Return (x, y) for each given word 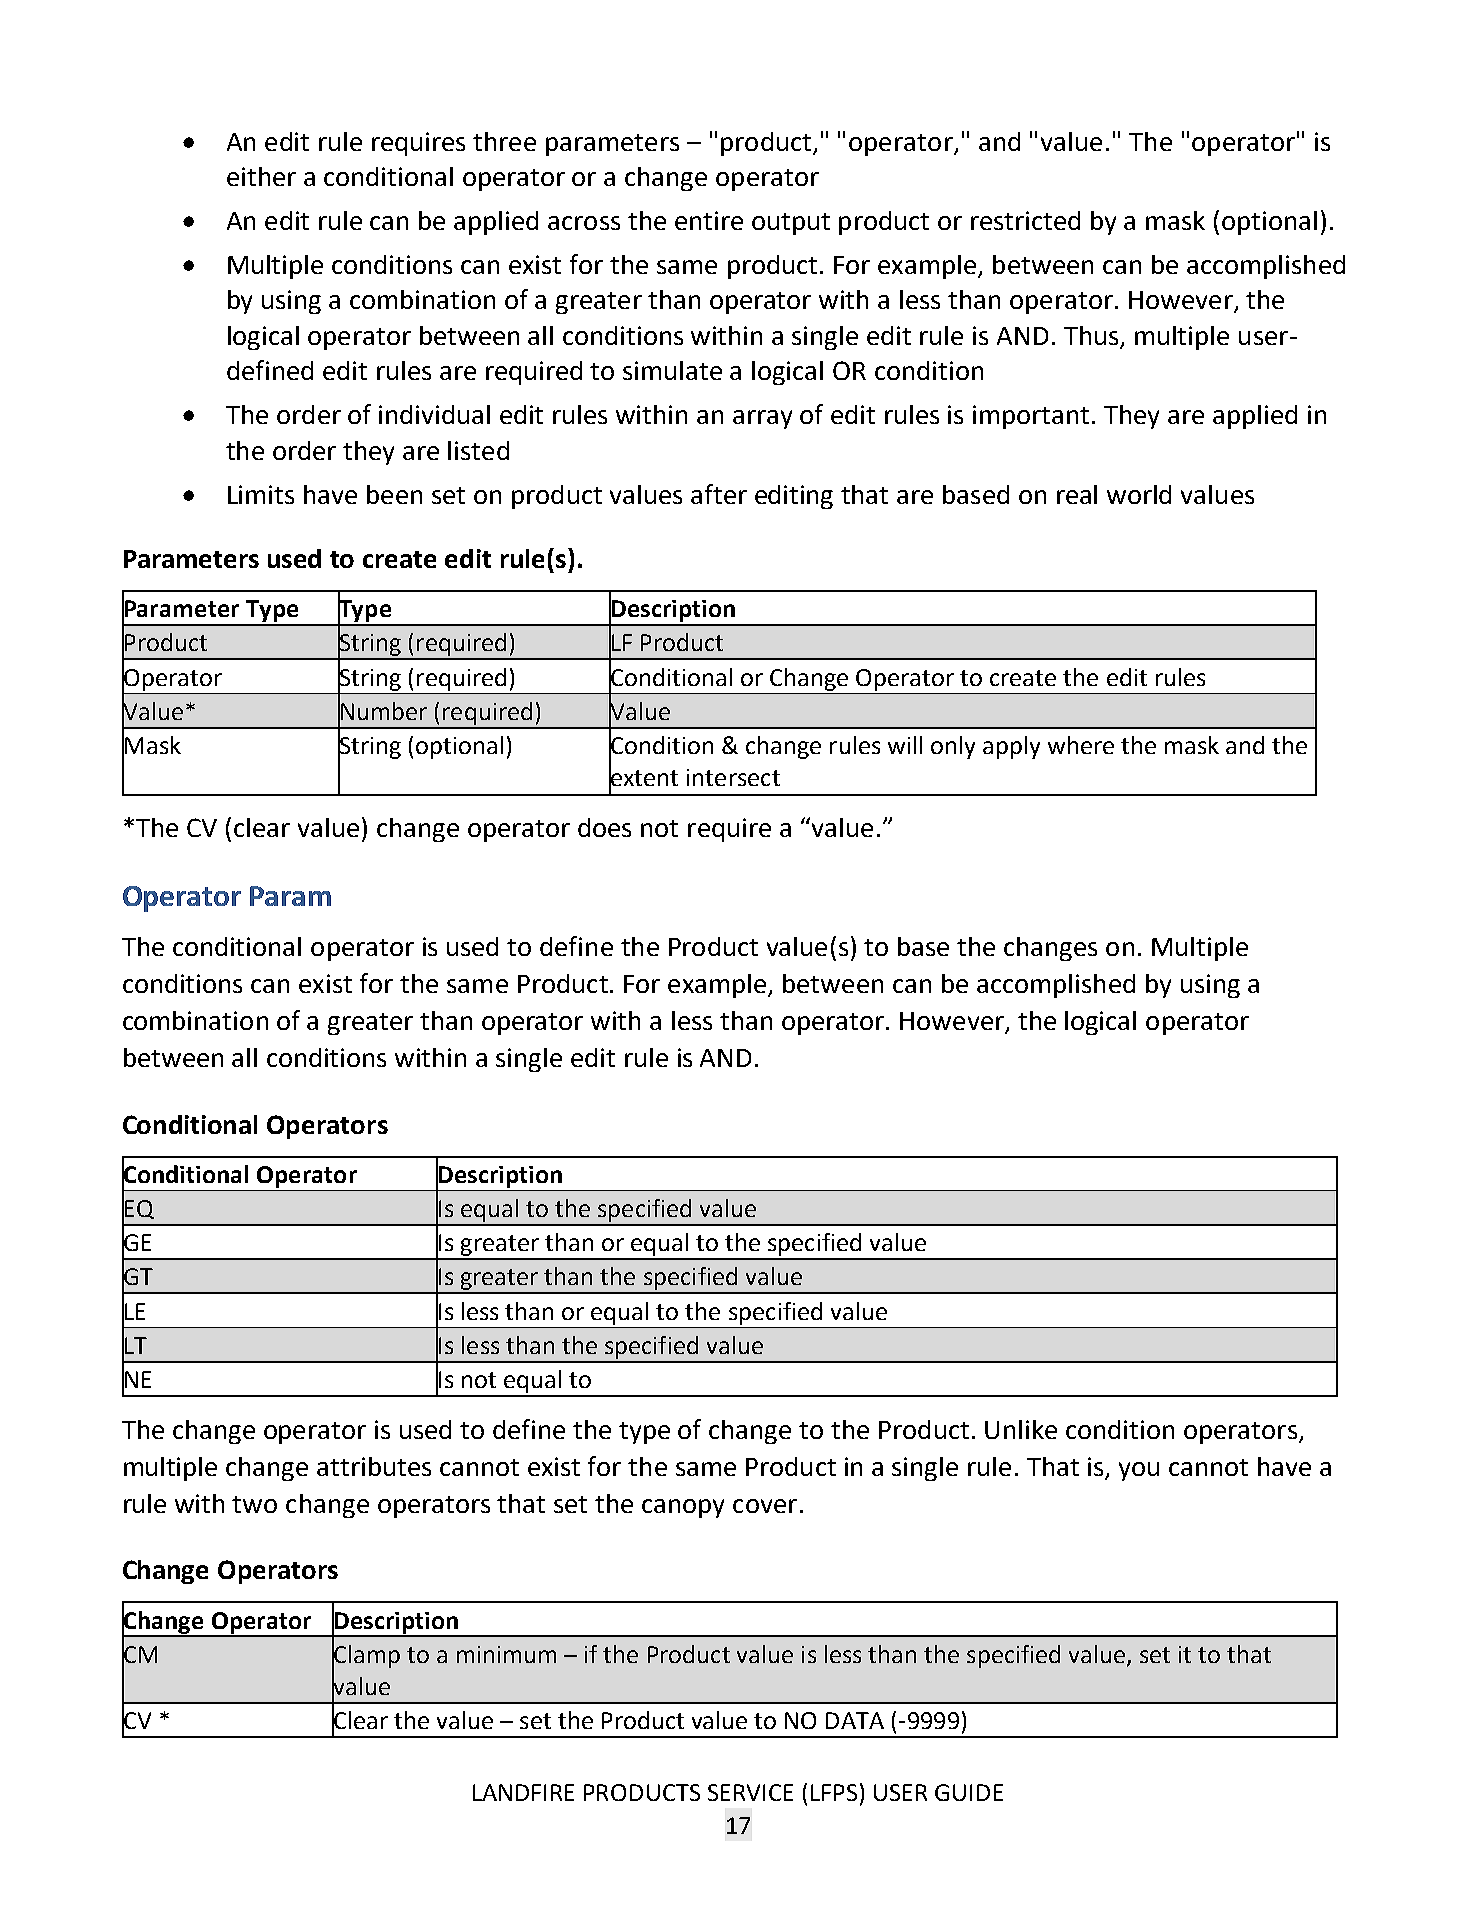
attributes (374, 1466)
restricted (1025, 220)
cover (765, 1506)
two (254, 1504)
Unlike (1021, 1429)
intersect (733, 777)
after (719, 494)
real (1077, 494)
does (604, 827)
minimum (506, 1654)
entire (709, 220)
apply (1011, 747)
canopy (683, 1508)
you (1139, 1471)
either (261, 176)
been (394, 494)
